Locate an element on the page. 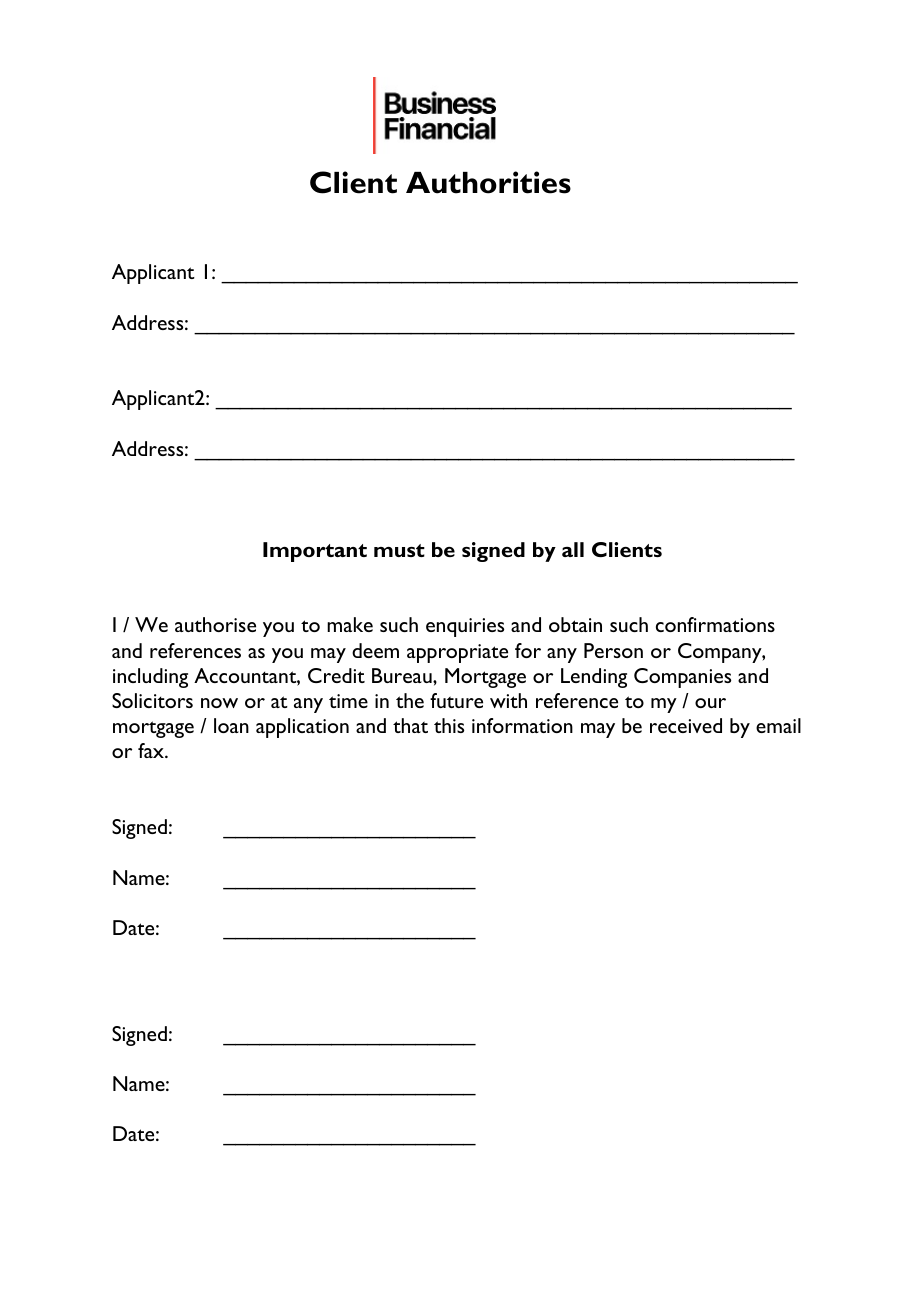 The width and height of the document is (924, 1308). appropriate is located at coordinates (457, 653).
